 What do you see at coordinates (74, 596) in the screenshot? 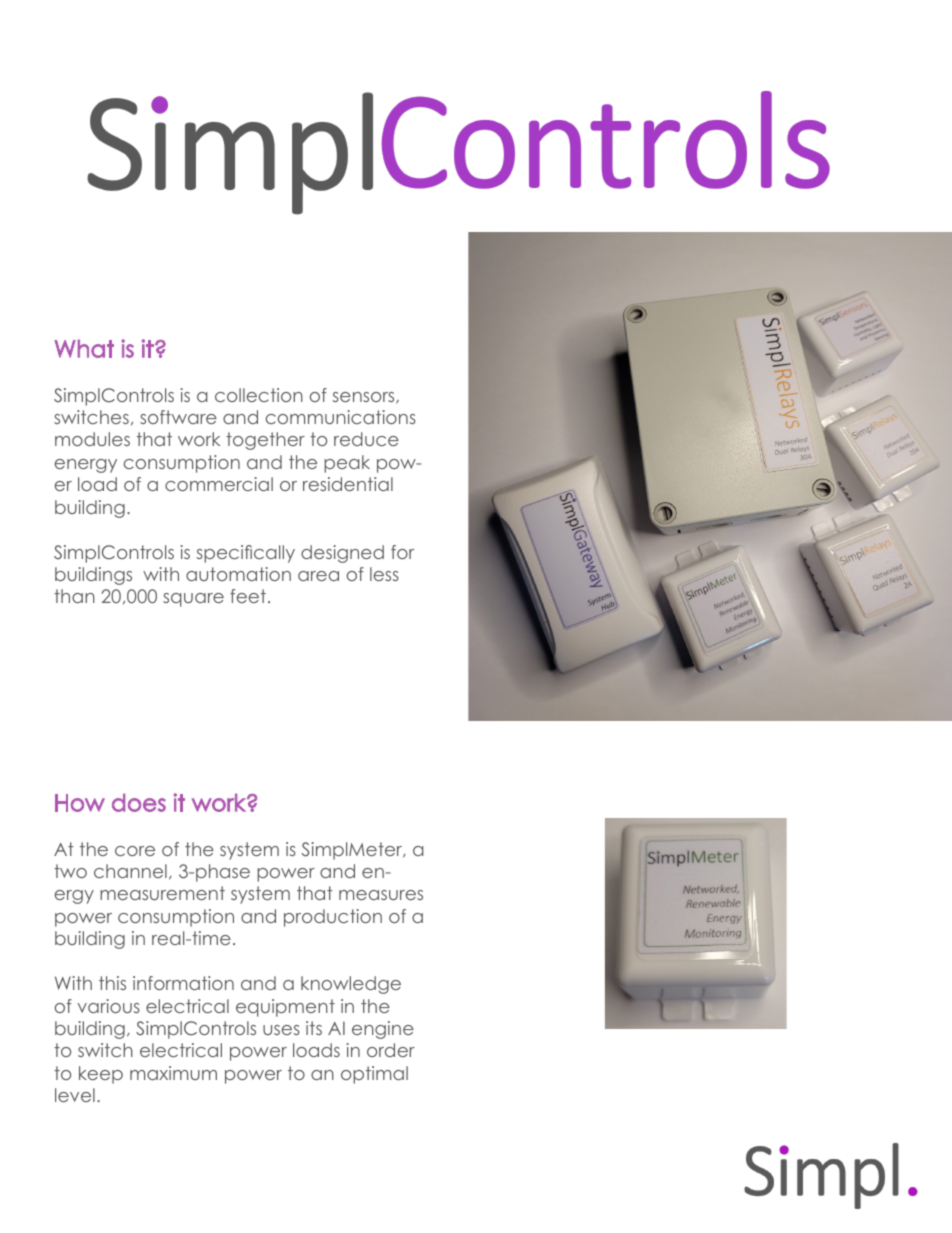
I see `than` at bounding box center [74, 596].
